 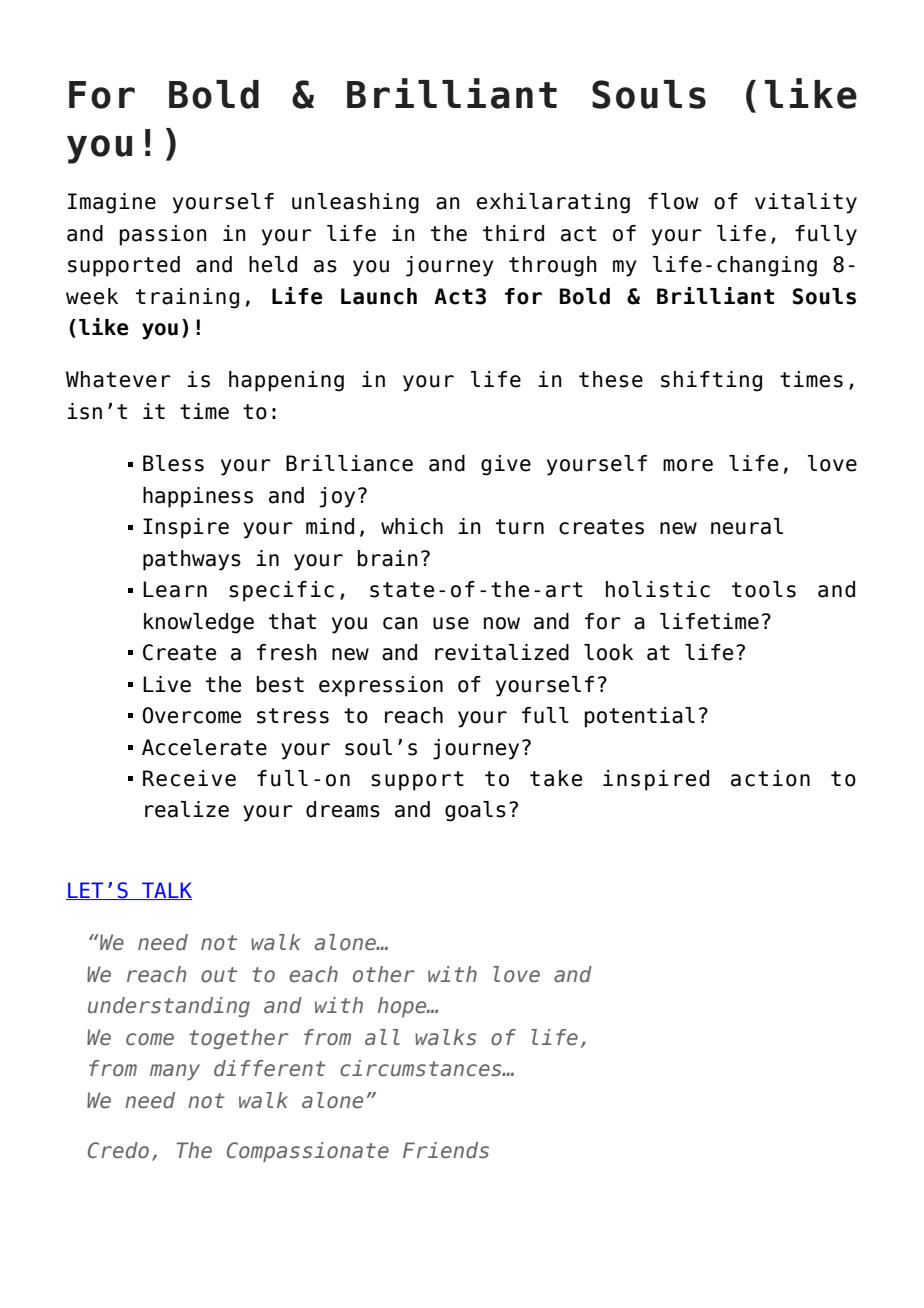 What do you see at coordinates (412, 526) in the page?
I see `which` at bounding box center [412, 526].
